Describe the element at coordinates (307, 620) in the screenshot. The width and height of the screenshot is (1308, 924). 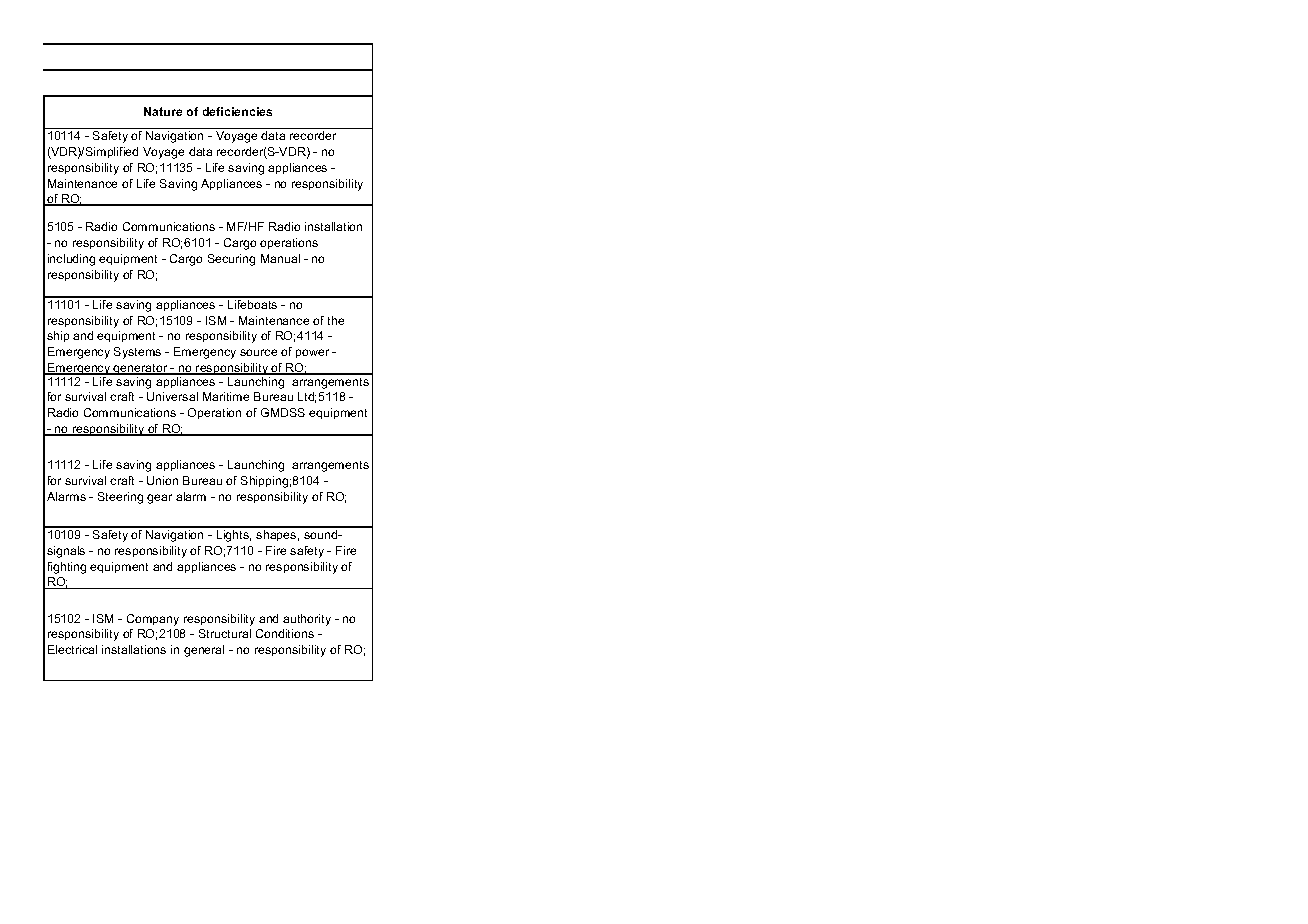
I see `authority` at that location.
